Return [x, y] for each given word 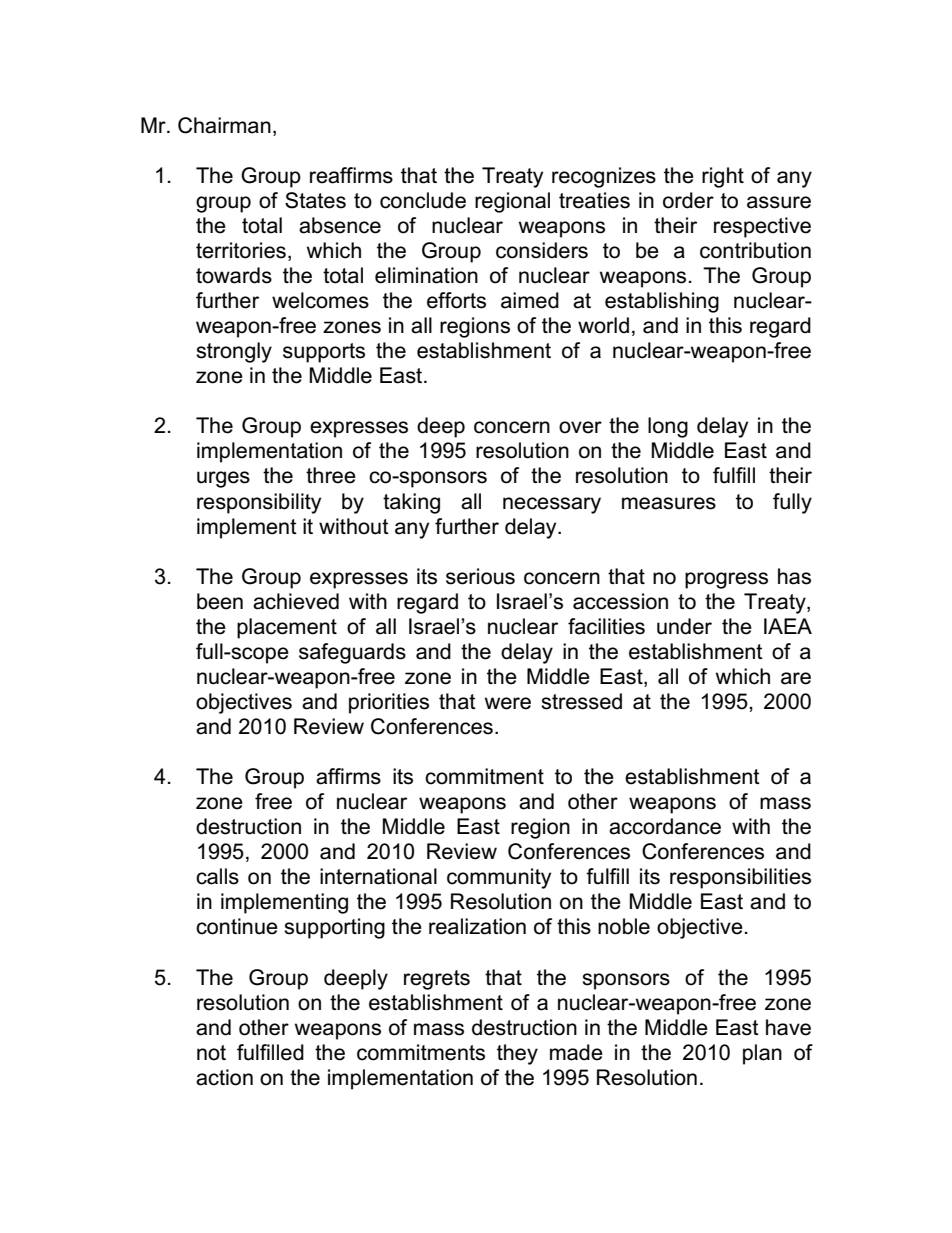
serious [480, 576]
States [315, 200]
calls [217, 876]
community [499, 878]
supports [324, 353]
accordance [665, 826]
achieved [296, 601]
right [723, 177]
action [224, 1077]
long [668, 427]
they [517, 1054]
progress [726, 580]
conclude [423, 200]
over [580, 427]
